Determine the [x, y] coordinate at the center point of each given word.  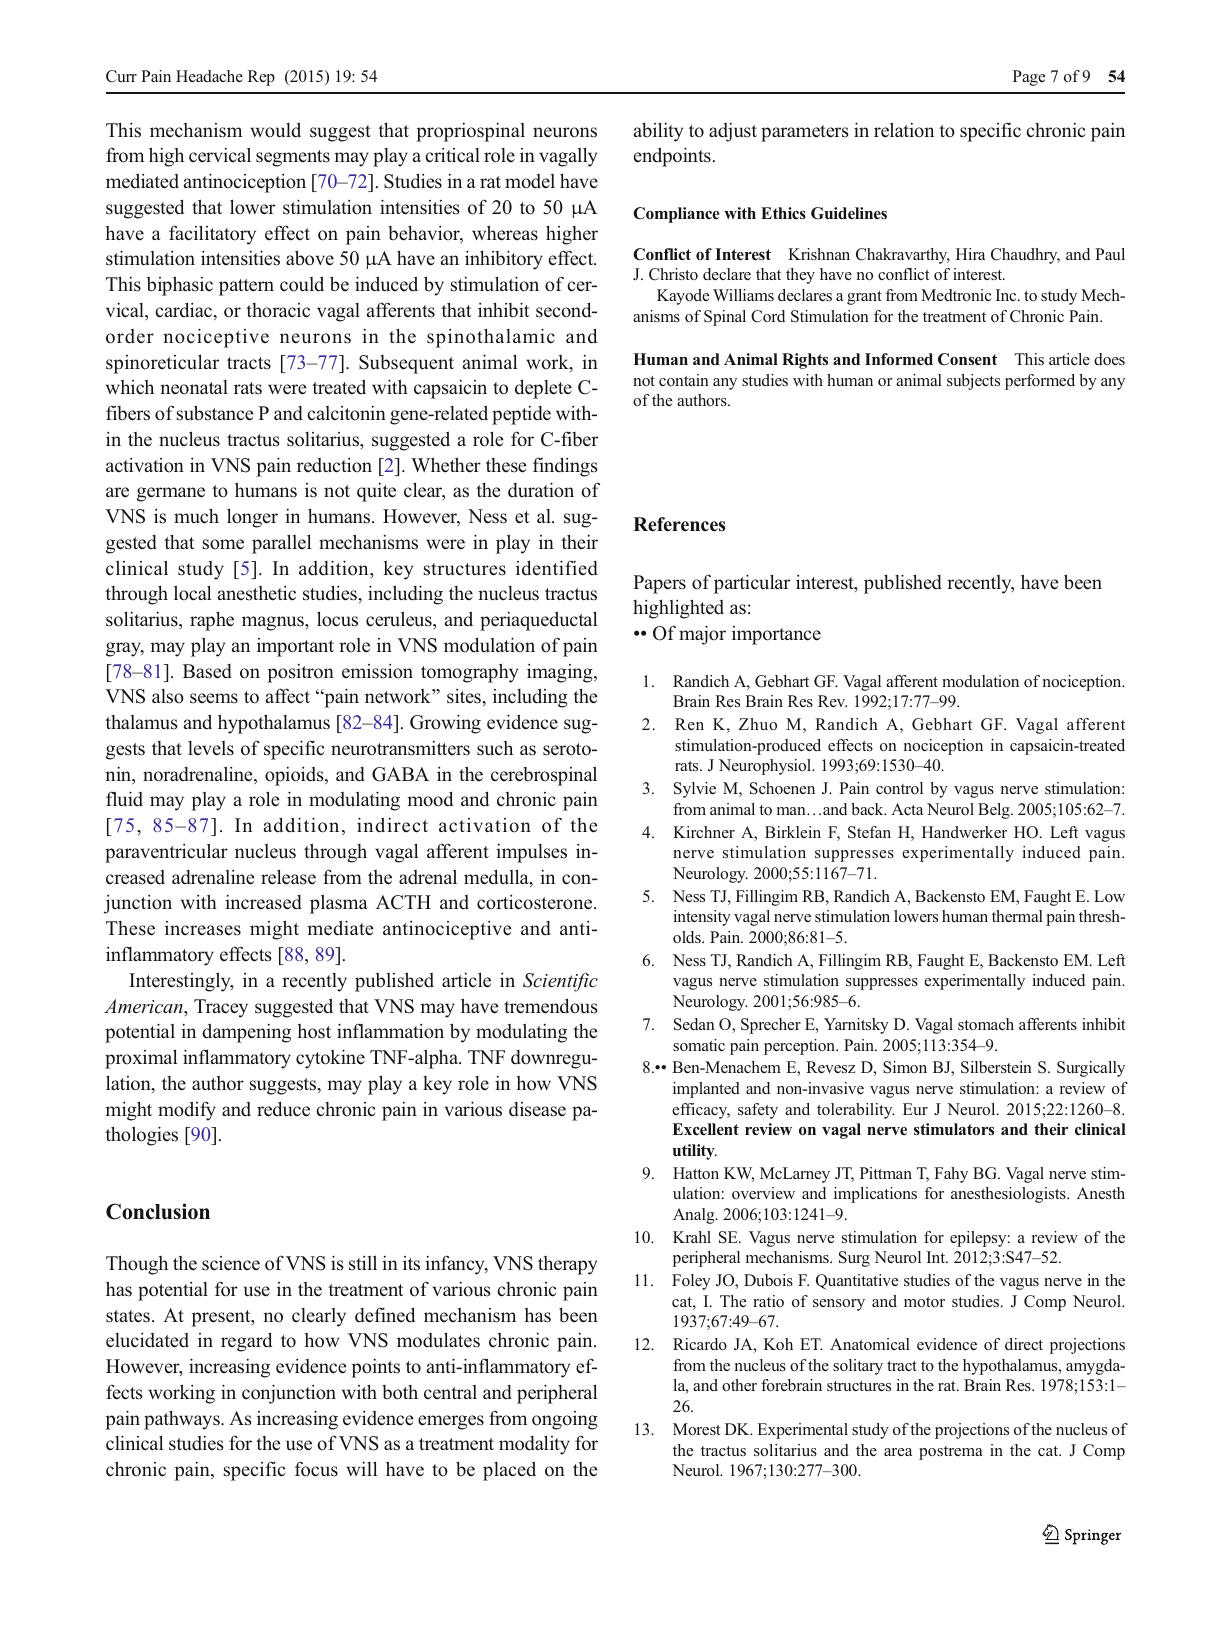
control [899, 788]
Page [1029, 78]
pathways [183, 1420]
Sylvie [695, 790]
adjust [733, 132]
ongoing [565, 1420]
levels [211, 748]
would [275, 130]
